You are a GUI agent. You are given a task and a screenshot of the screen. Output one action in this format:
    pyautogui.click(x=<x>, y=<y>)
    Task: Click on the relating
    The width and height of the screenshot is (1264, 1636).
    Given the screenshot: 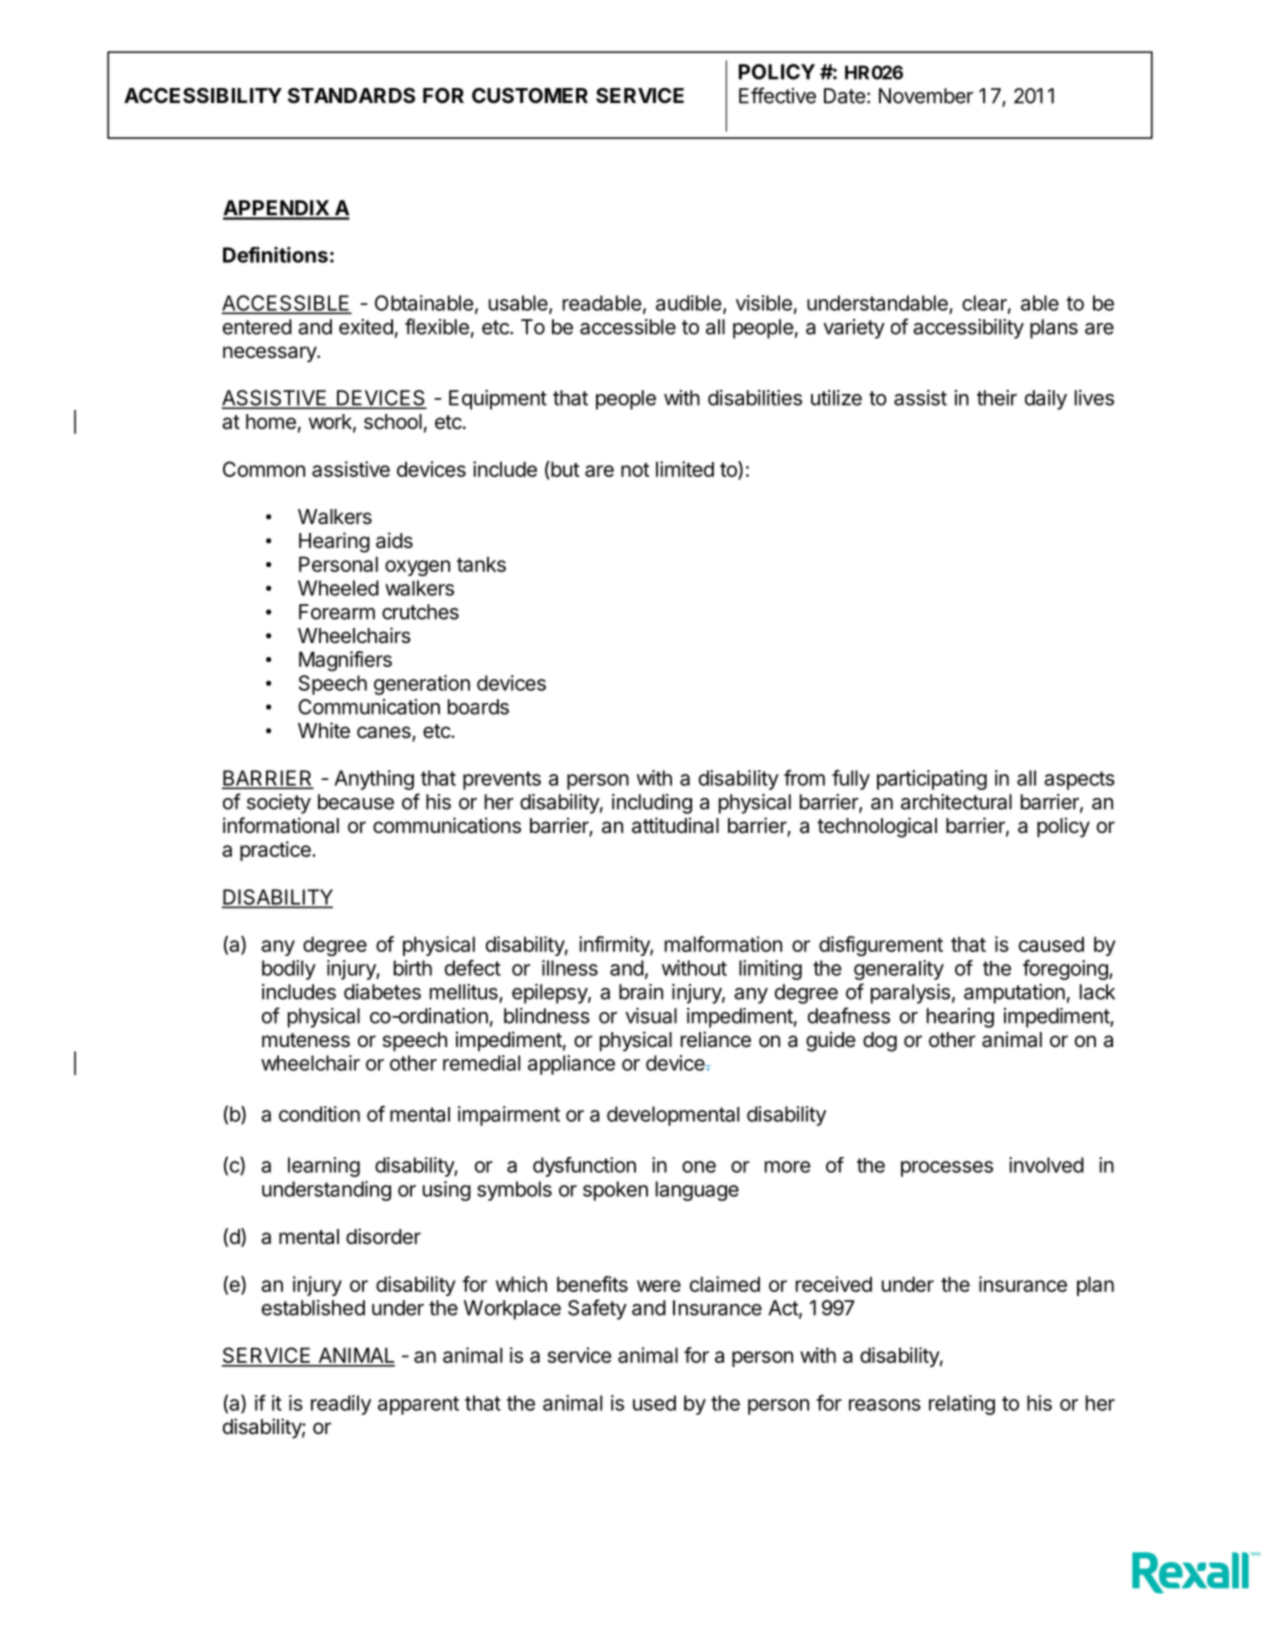 What is the action you would take?
    pyautogui.click(x=962, y=1405)
